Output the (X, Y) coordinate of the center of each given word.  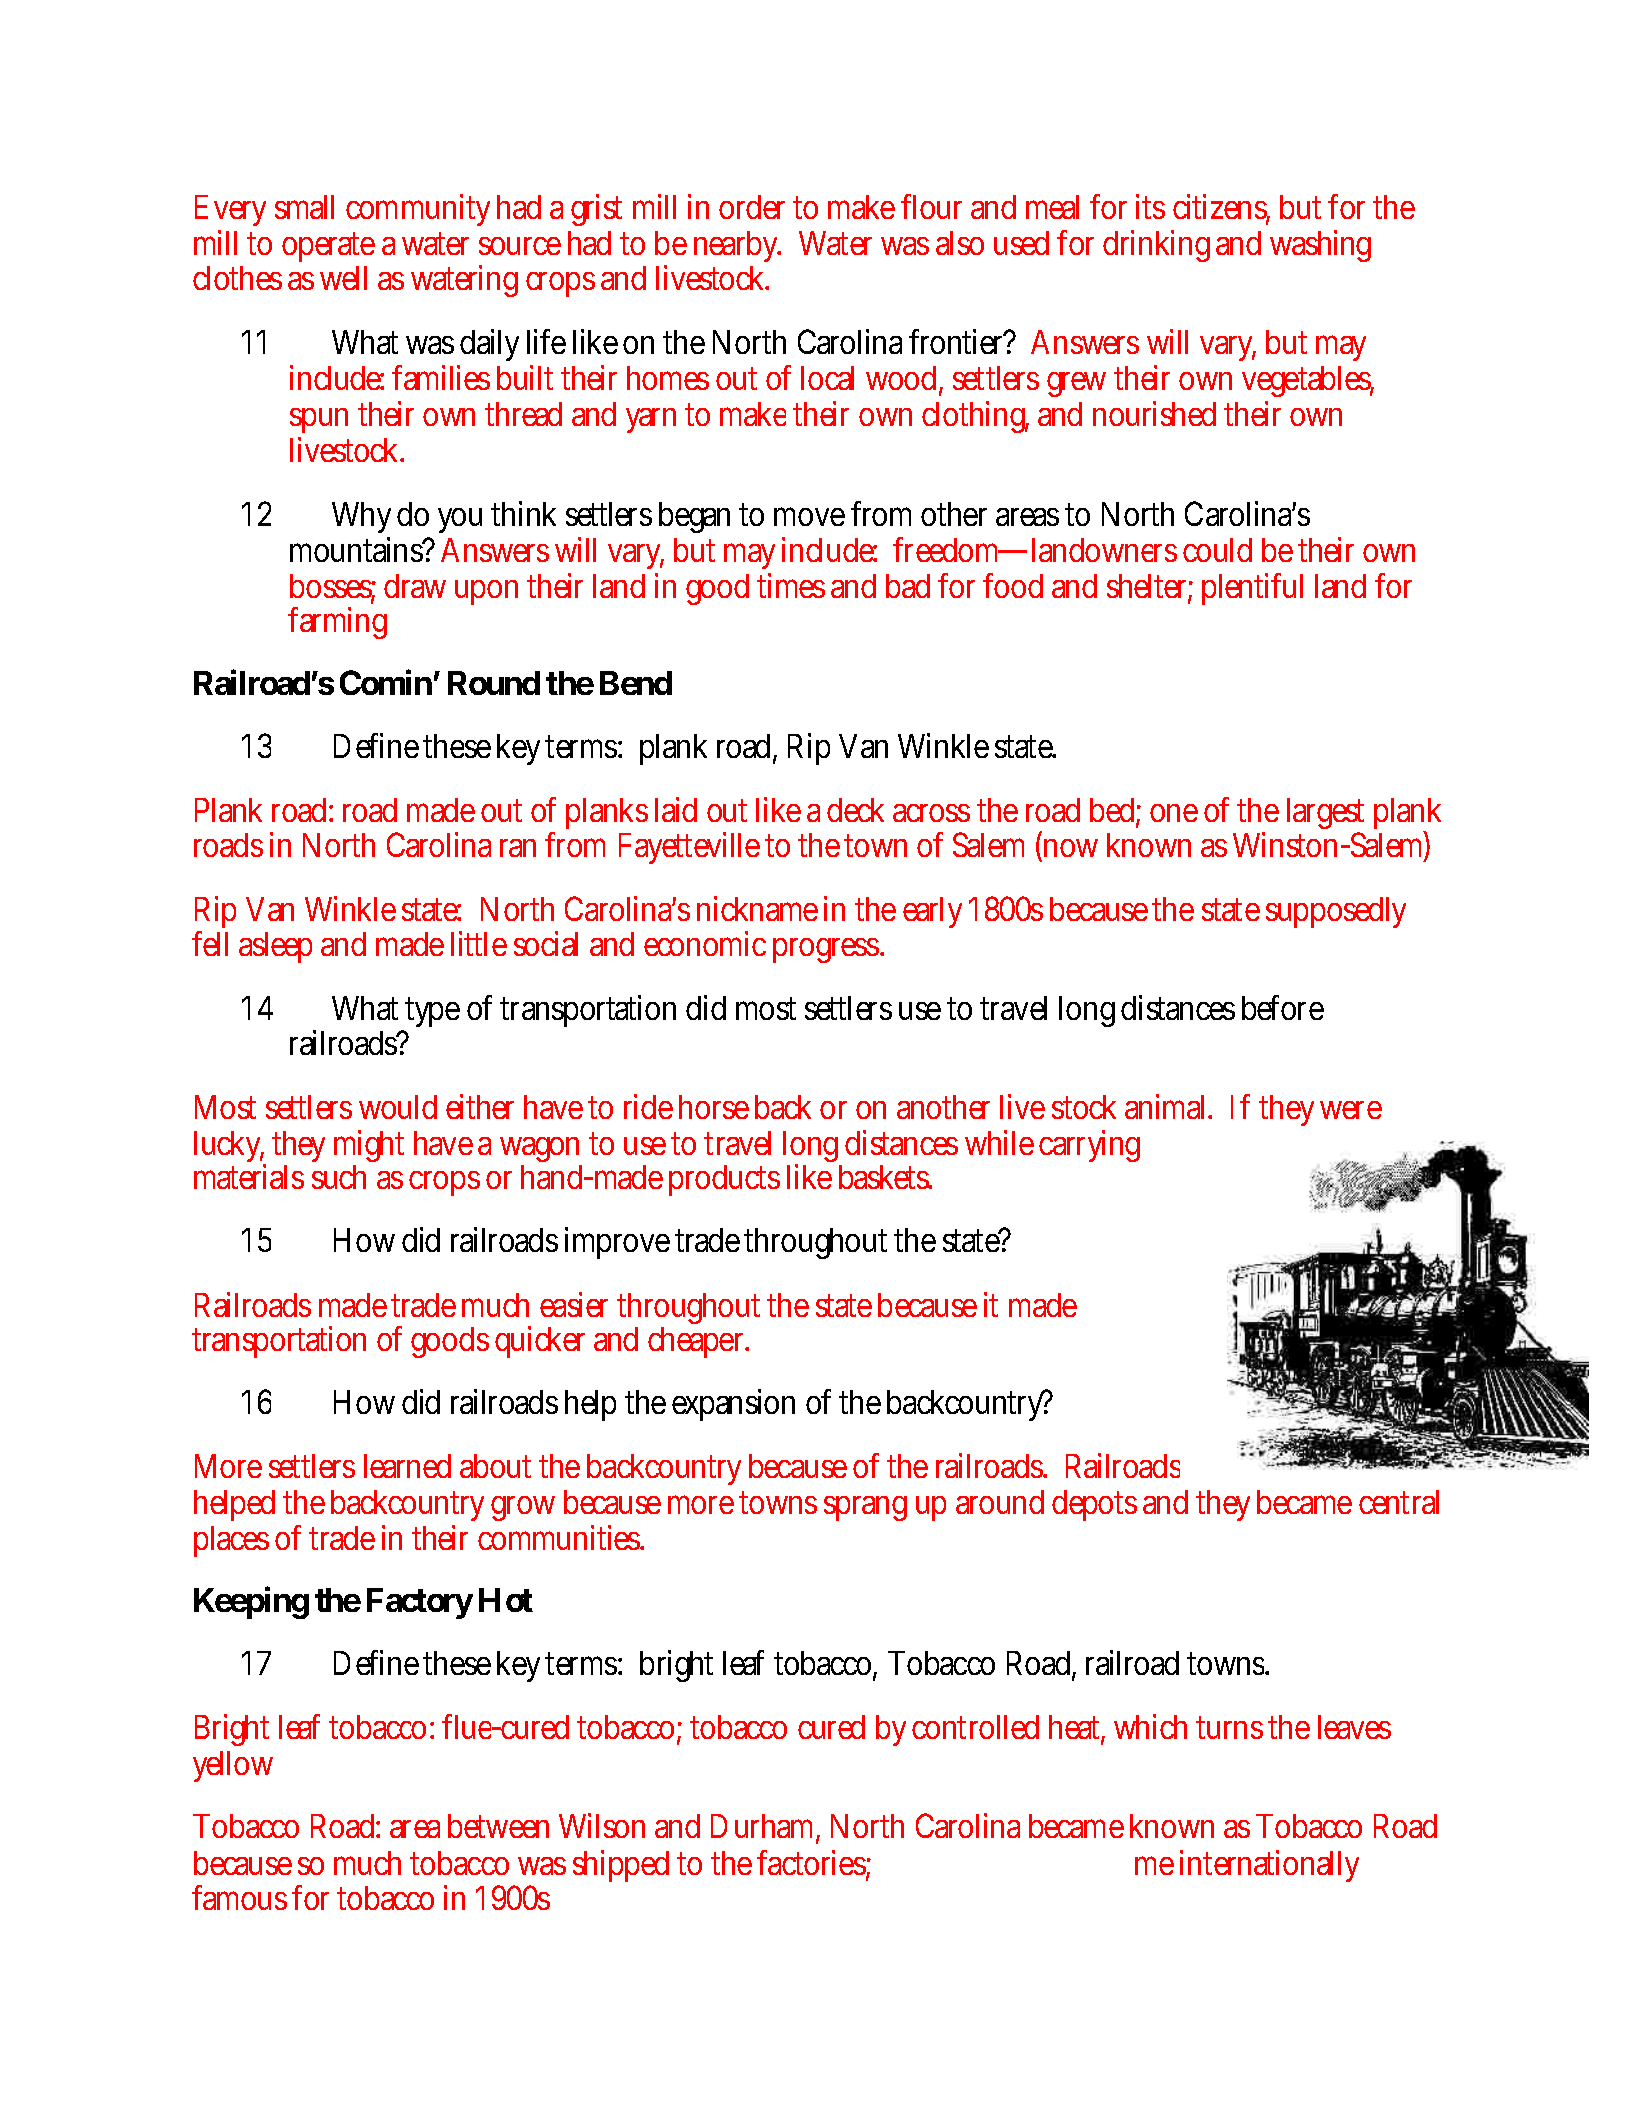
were (1351, 1110)
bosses (333, 587)
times (791, 585)
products (724, 1180)
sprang (865, 1508)
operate (328, 247)
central (1399, 1502)
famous (239, 1897)
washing (1320, 246)
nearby (737, 246)
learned (407, 1466)
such (339, 1177)
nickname (757, 908)
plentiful (1252, 589)
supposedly (1336, 912)
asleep (275, 947)
